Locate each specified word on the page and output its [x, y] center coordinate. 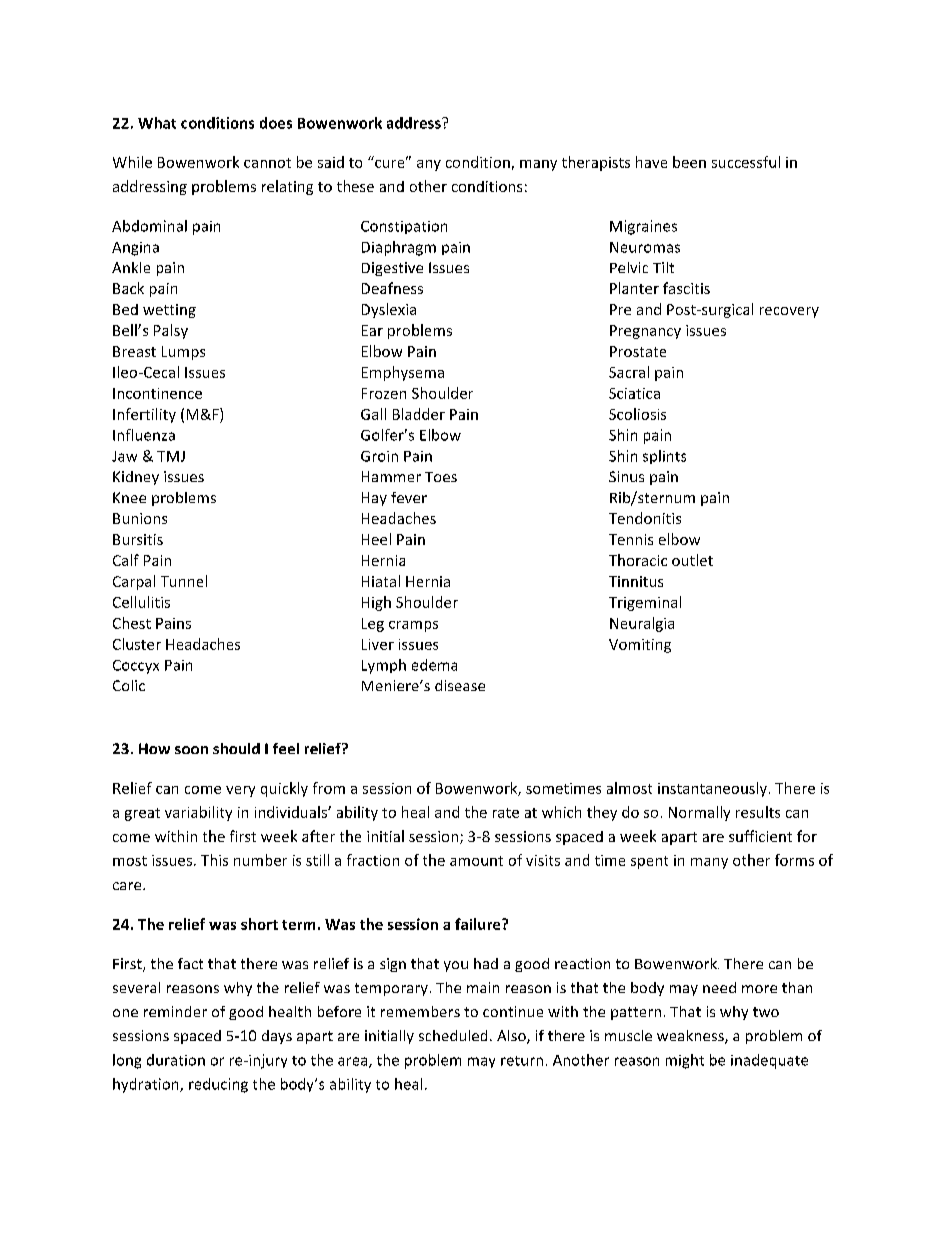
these [355, 186]
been [689, 162]
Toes [441, 477]
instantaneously [712, 789]
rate [506, 813]
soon [191, 750]
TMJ [171, 456]
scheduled [453, 1035]
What [157, 123]
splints [664, 457]
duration [176, 1060]
